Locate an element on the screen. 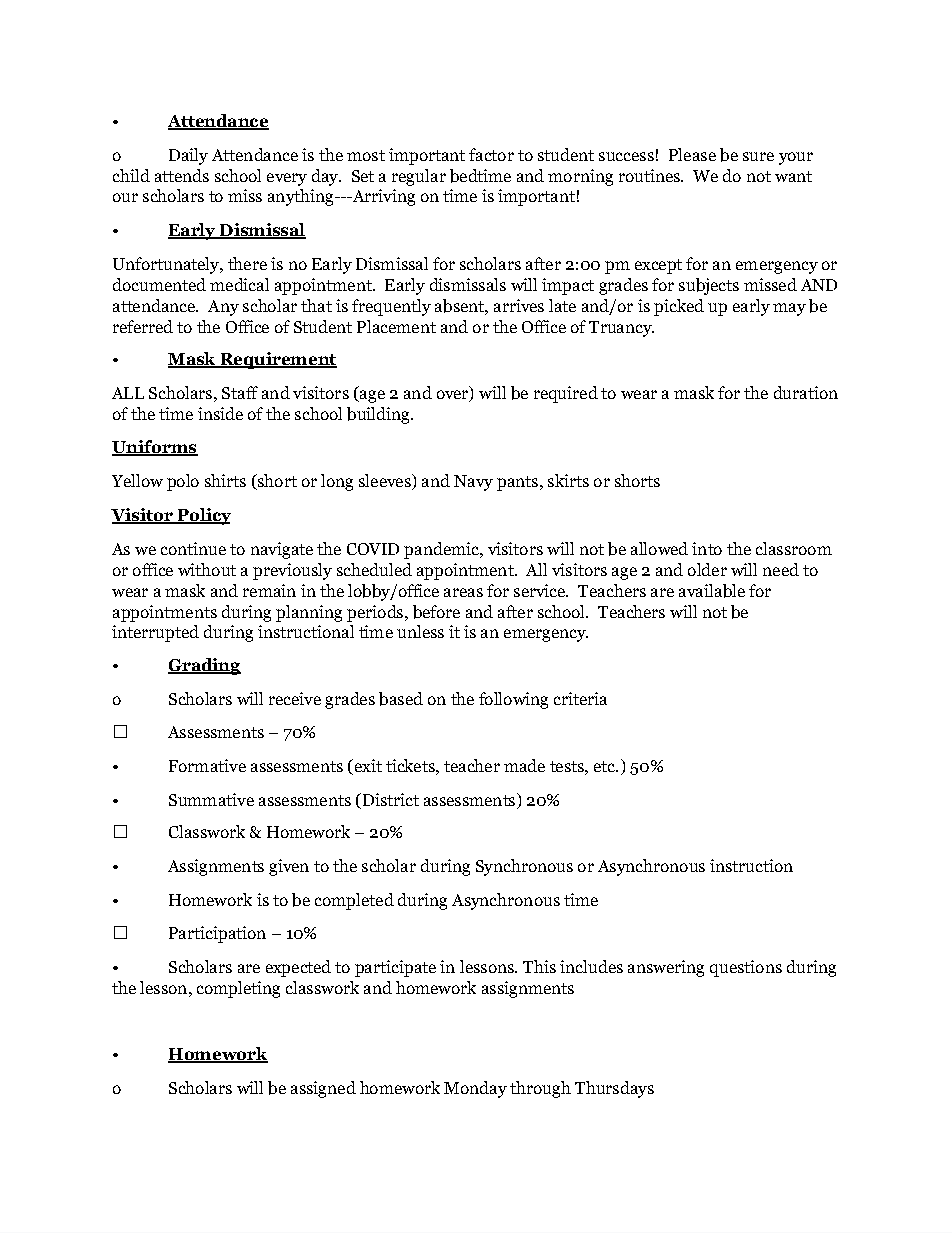 This screenshot has width=952, height=1233. before is located at coordinates (436, 612).
